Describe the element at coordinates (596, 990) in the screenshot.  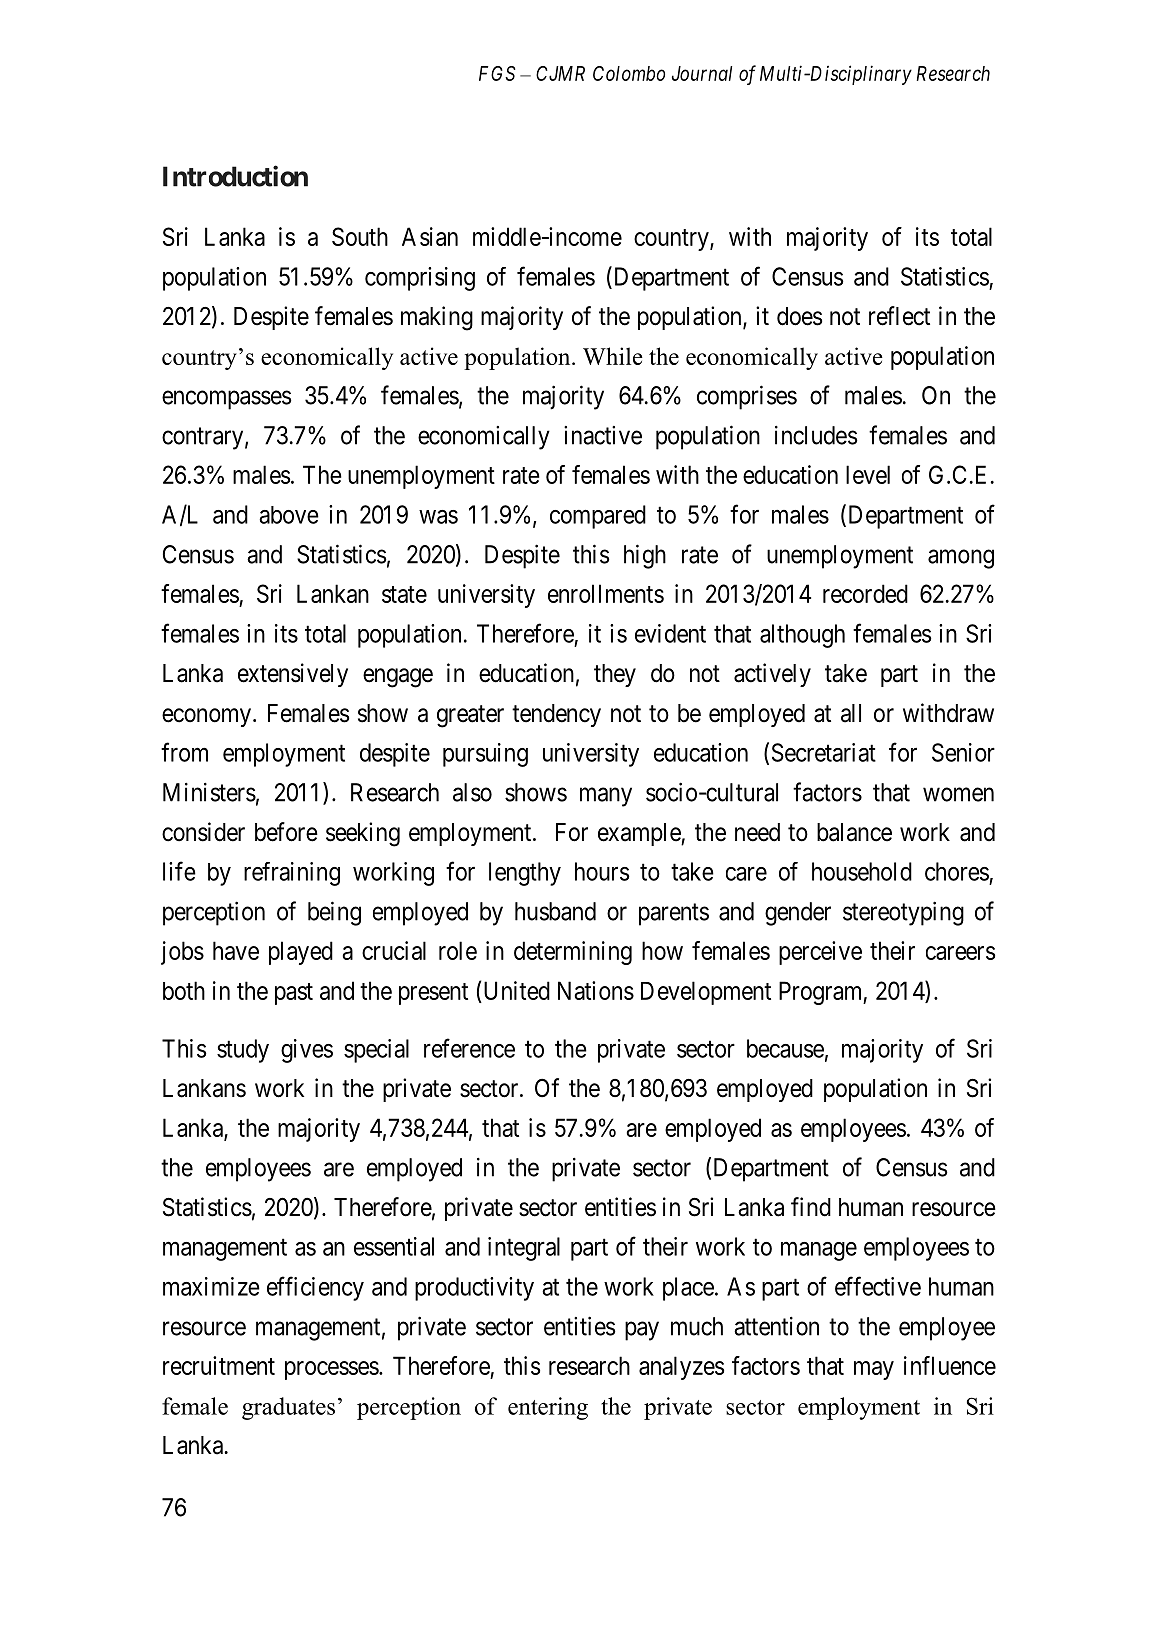
I see `Nations` at that location.
